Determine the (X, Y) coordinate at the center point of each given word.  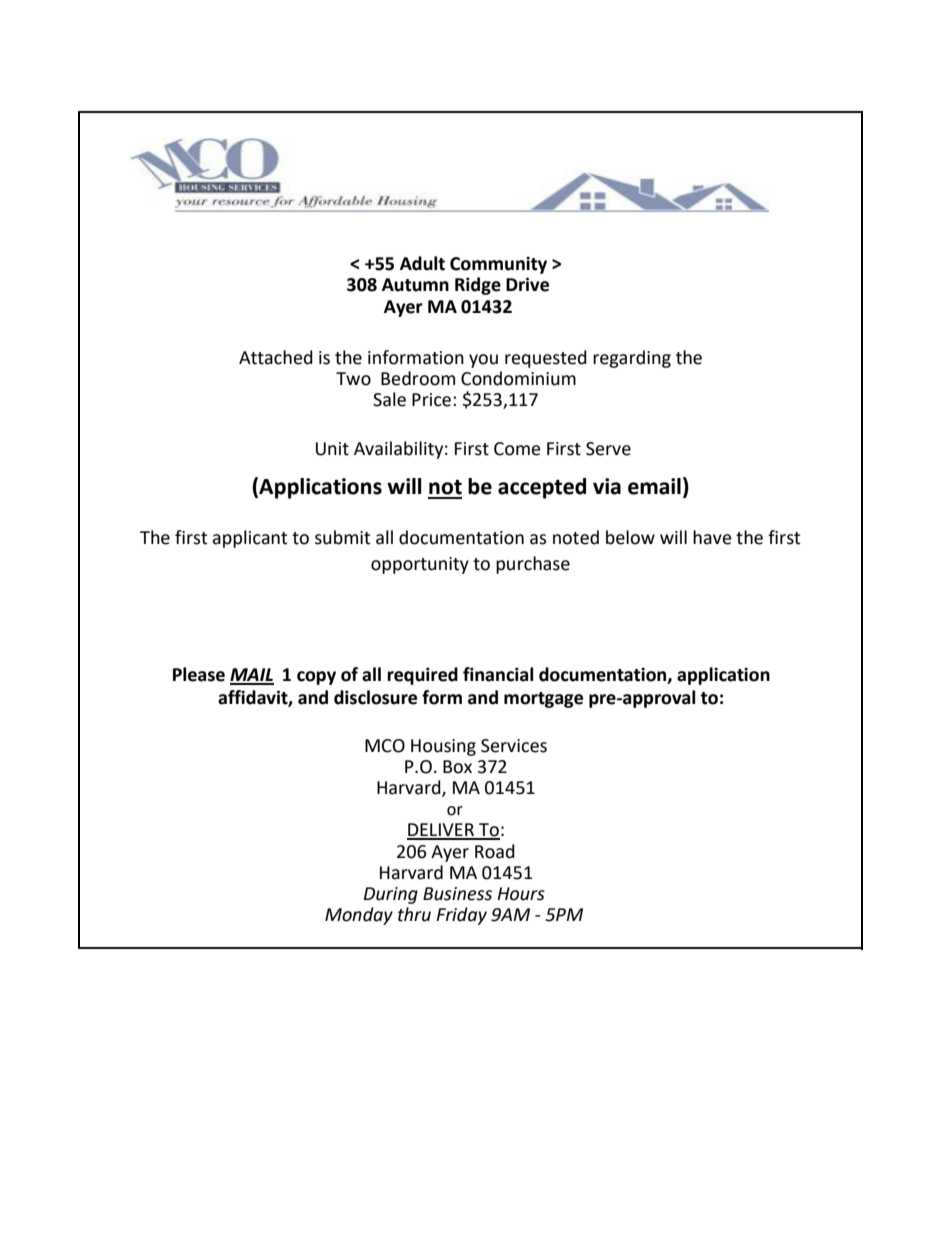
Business (457, 894)
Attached (276, 357)
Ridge (478, 286)
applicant (249, 539)
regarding (632, 359)
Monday (359, 916)
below (630, 537)
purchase (533, 565)
